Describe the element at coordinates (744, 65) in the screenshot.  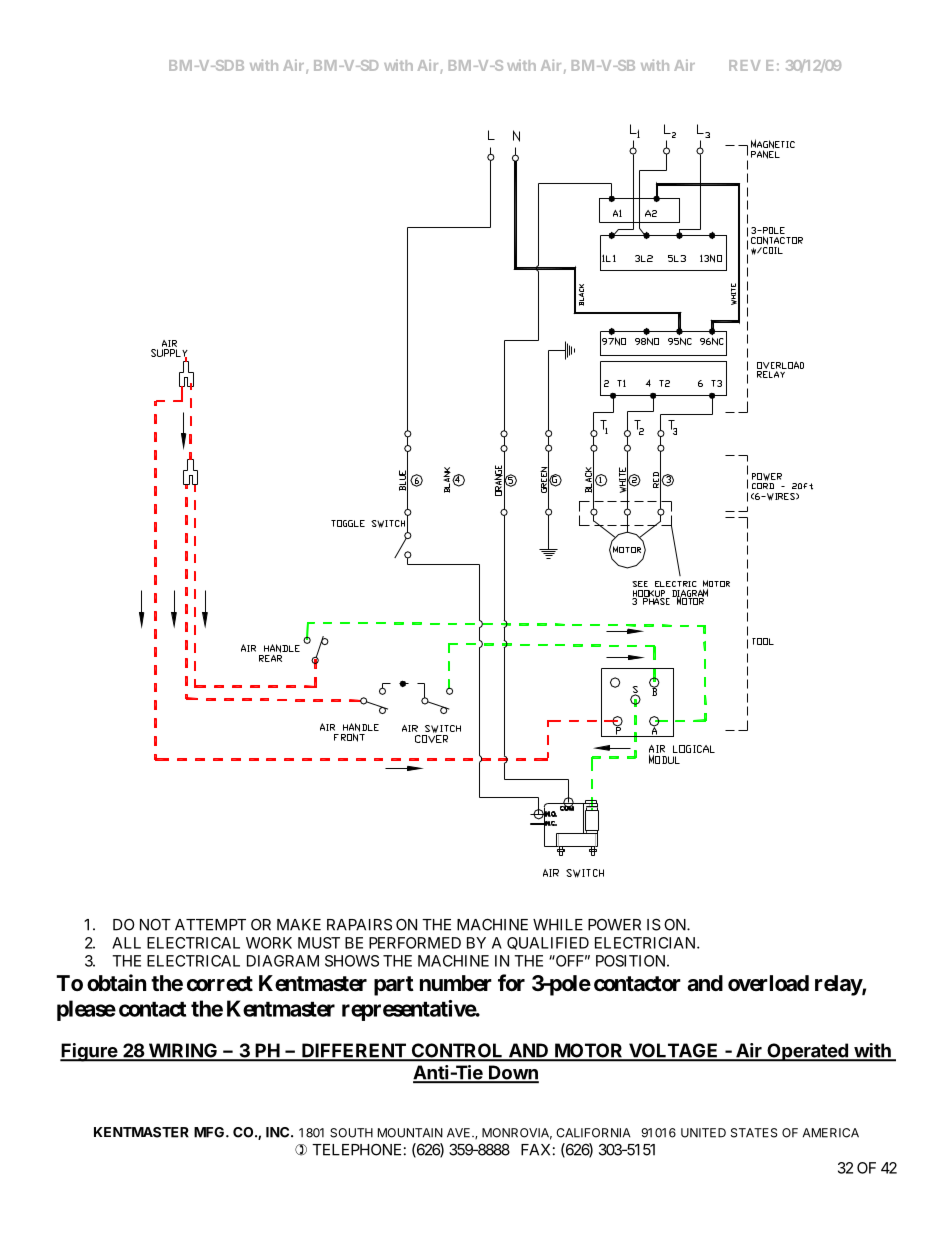
I see `REV` at that location.
